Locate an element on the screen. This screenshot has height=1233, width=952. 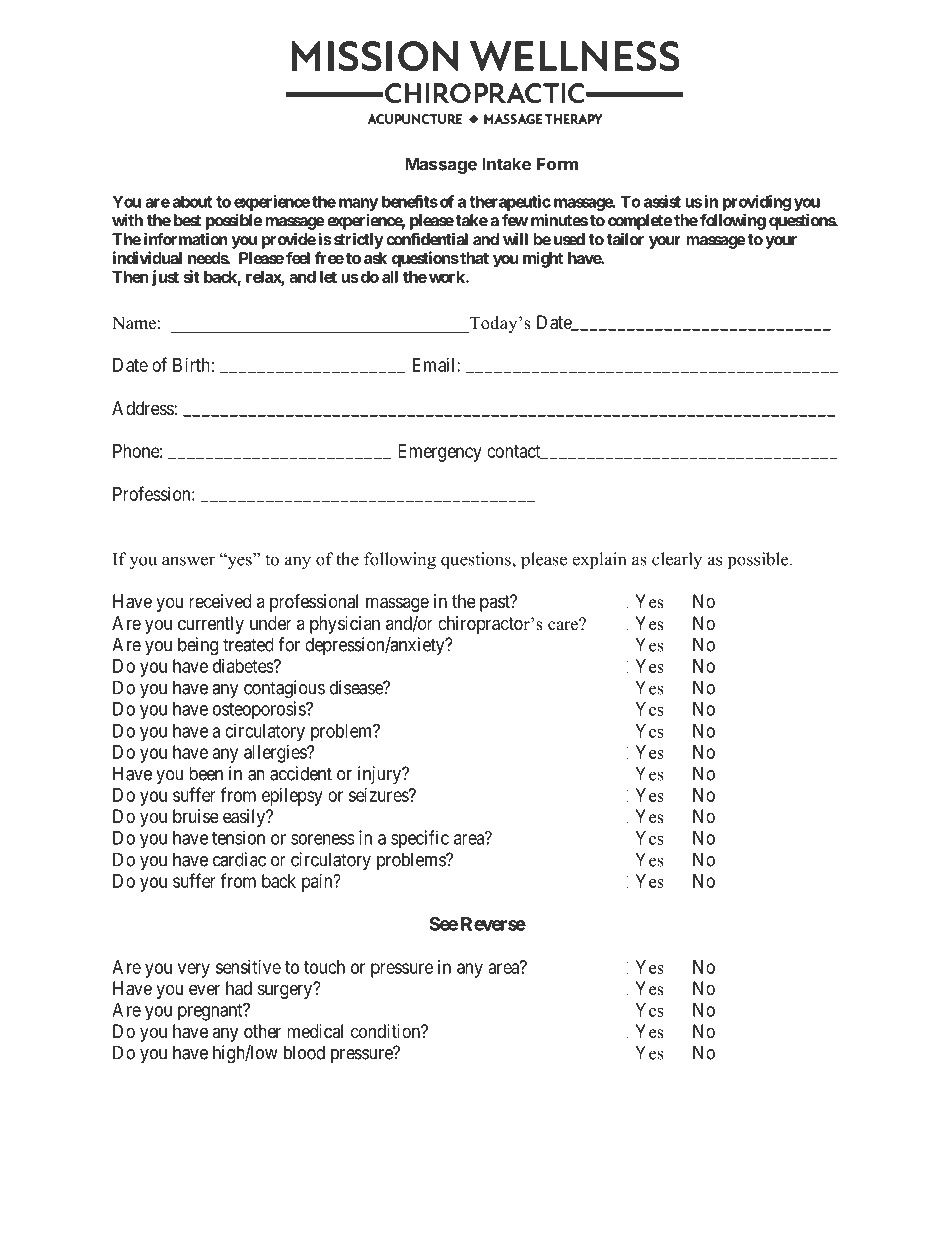
soreness is located at coordinates (323, 839).
